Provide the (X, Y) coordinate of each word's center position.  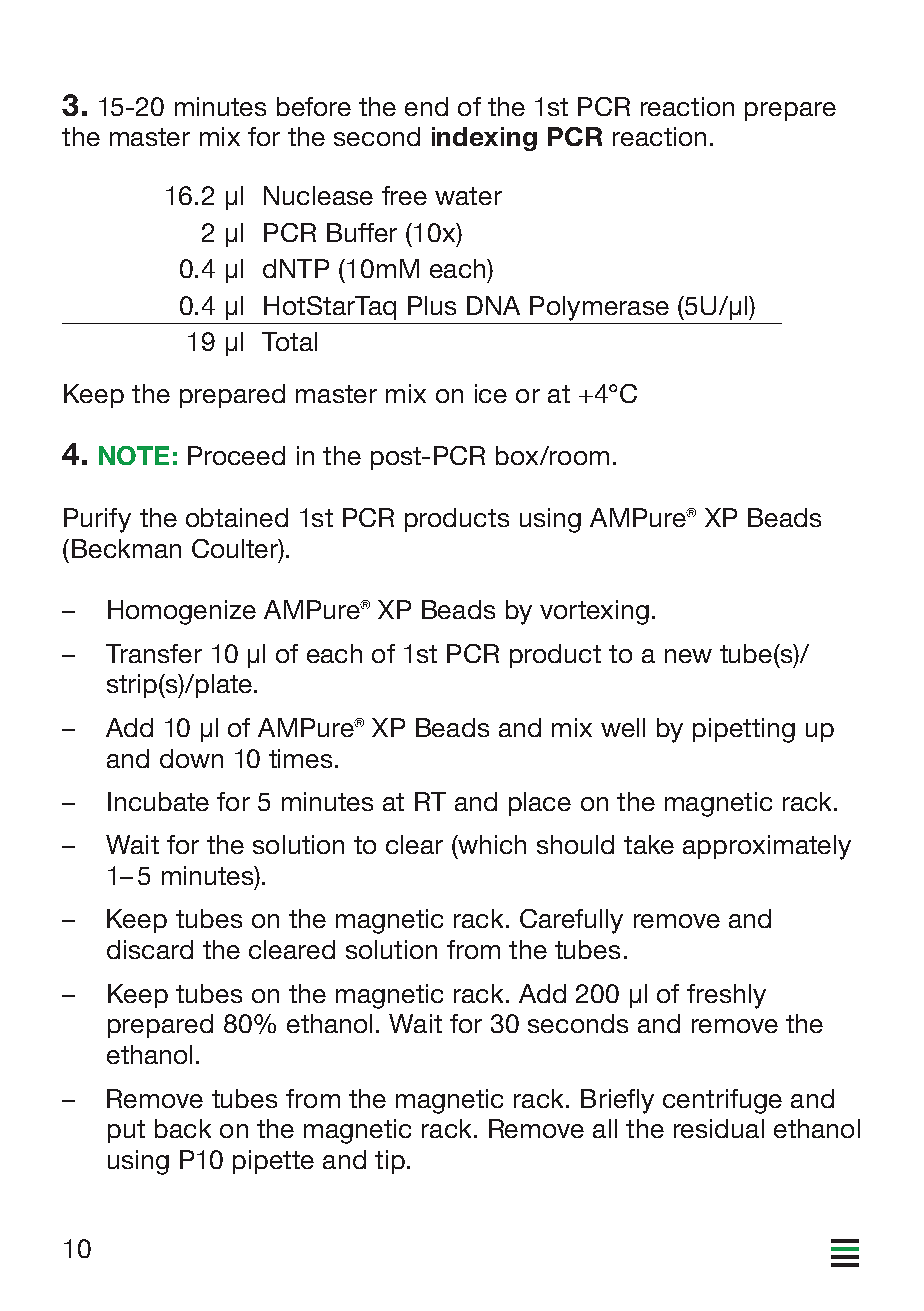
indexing (484, 139)
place (540, 804)
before (314, 106)
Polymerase (599, 308)
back (183, 1128)
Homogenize (182, 612)
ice (491, 393)
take (649, 844)
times (300, 758)
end (426, 106)
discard (150, 949)
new (688, 656)
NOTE (134, 455)
